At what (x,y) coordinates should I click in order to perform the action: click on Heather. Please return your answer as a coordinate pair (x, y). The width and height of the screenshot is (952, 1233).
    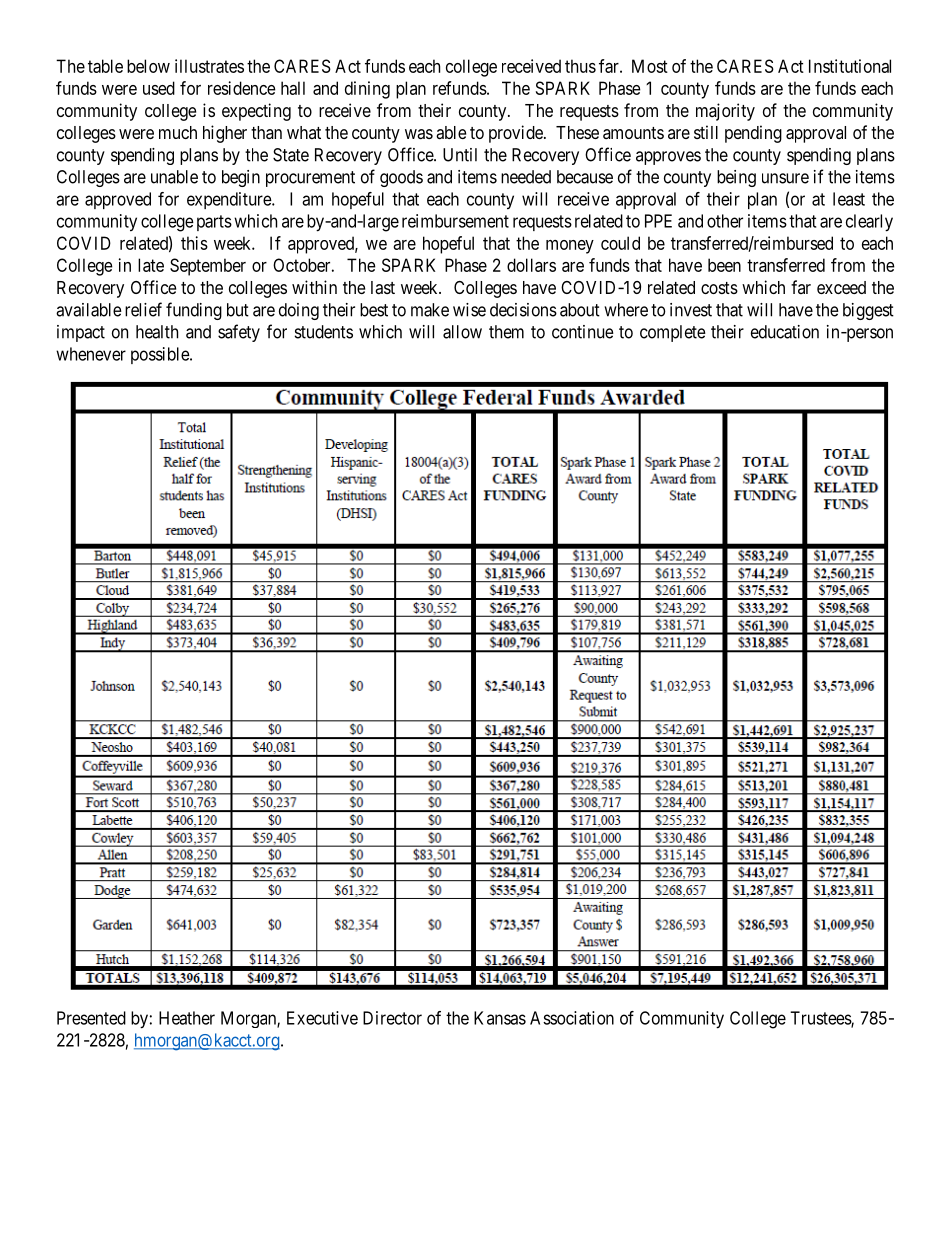
    Looking at the image, I should click on (187, 1018).
